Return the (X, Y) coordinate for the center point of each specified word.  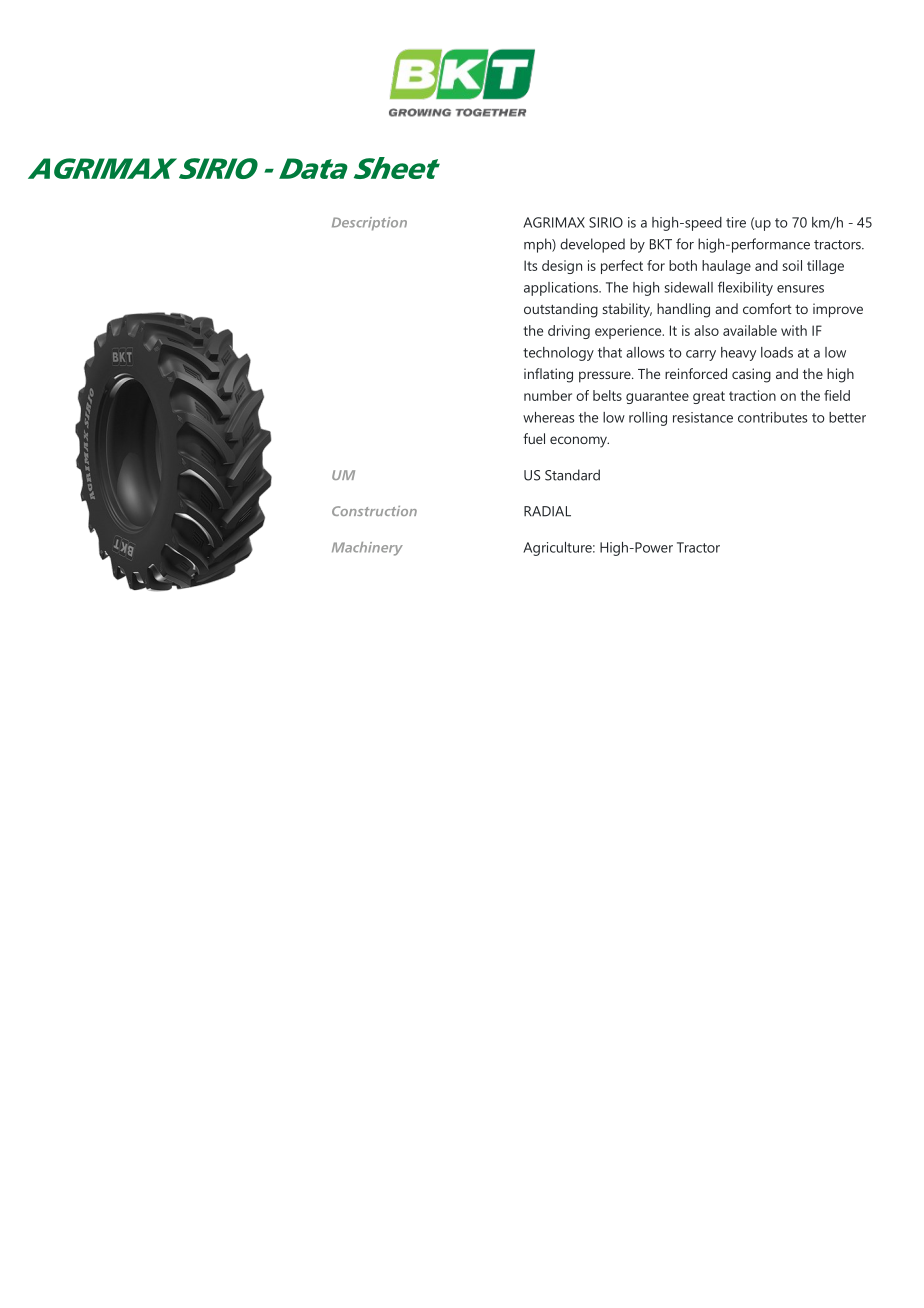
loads (777, 352)
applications (562, 289)
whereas (548, 417)
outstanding (561, 310)
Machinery (367, 549)
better (847, 417)
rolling (648, 419)
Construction (374, 511)
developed (592, 245)
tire (736, 222)
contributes (772, 417)
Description (369, 224)
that (610, 352)
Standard (572, 475)
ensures (800, 289)
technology (558, 354)
